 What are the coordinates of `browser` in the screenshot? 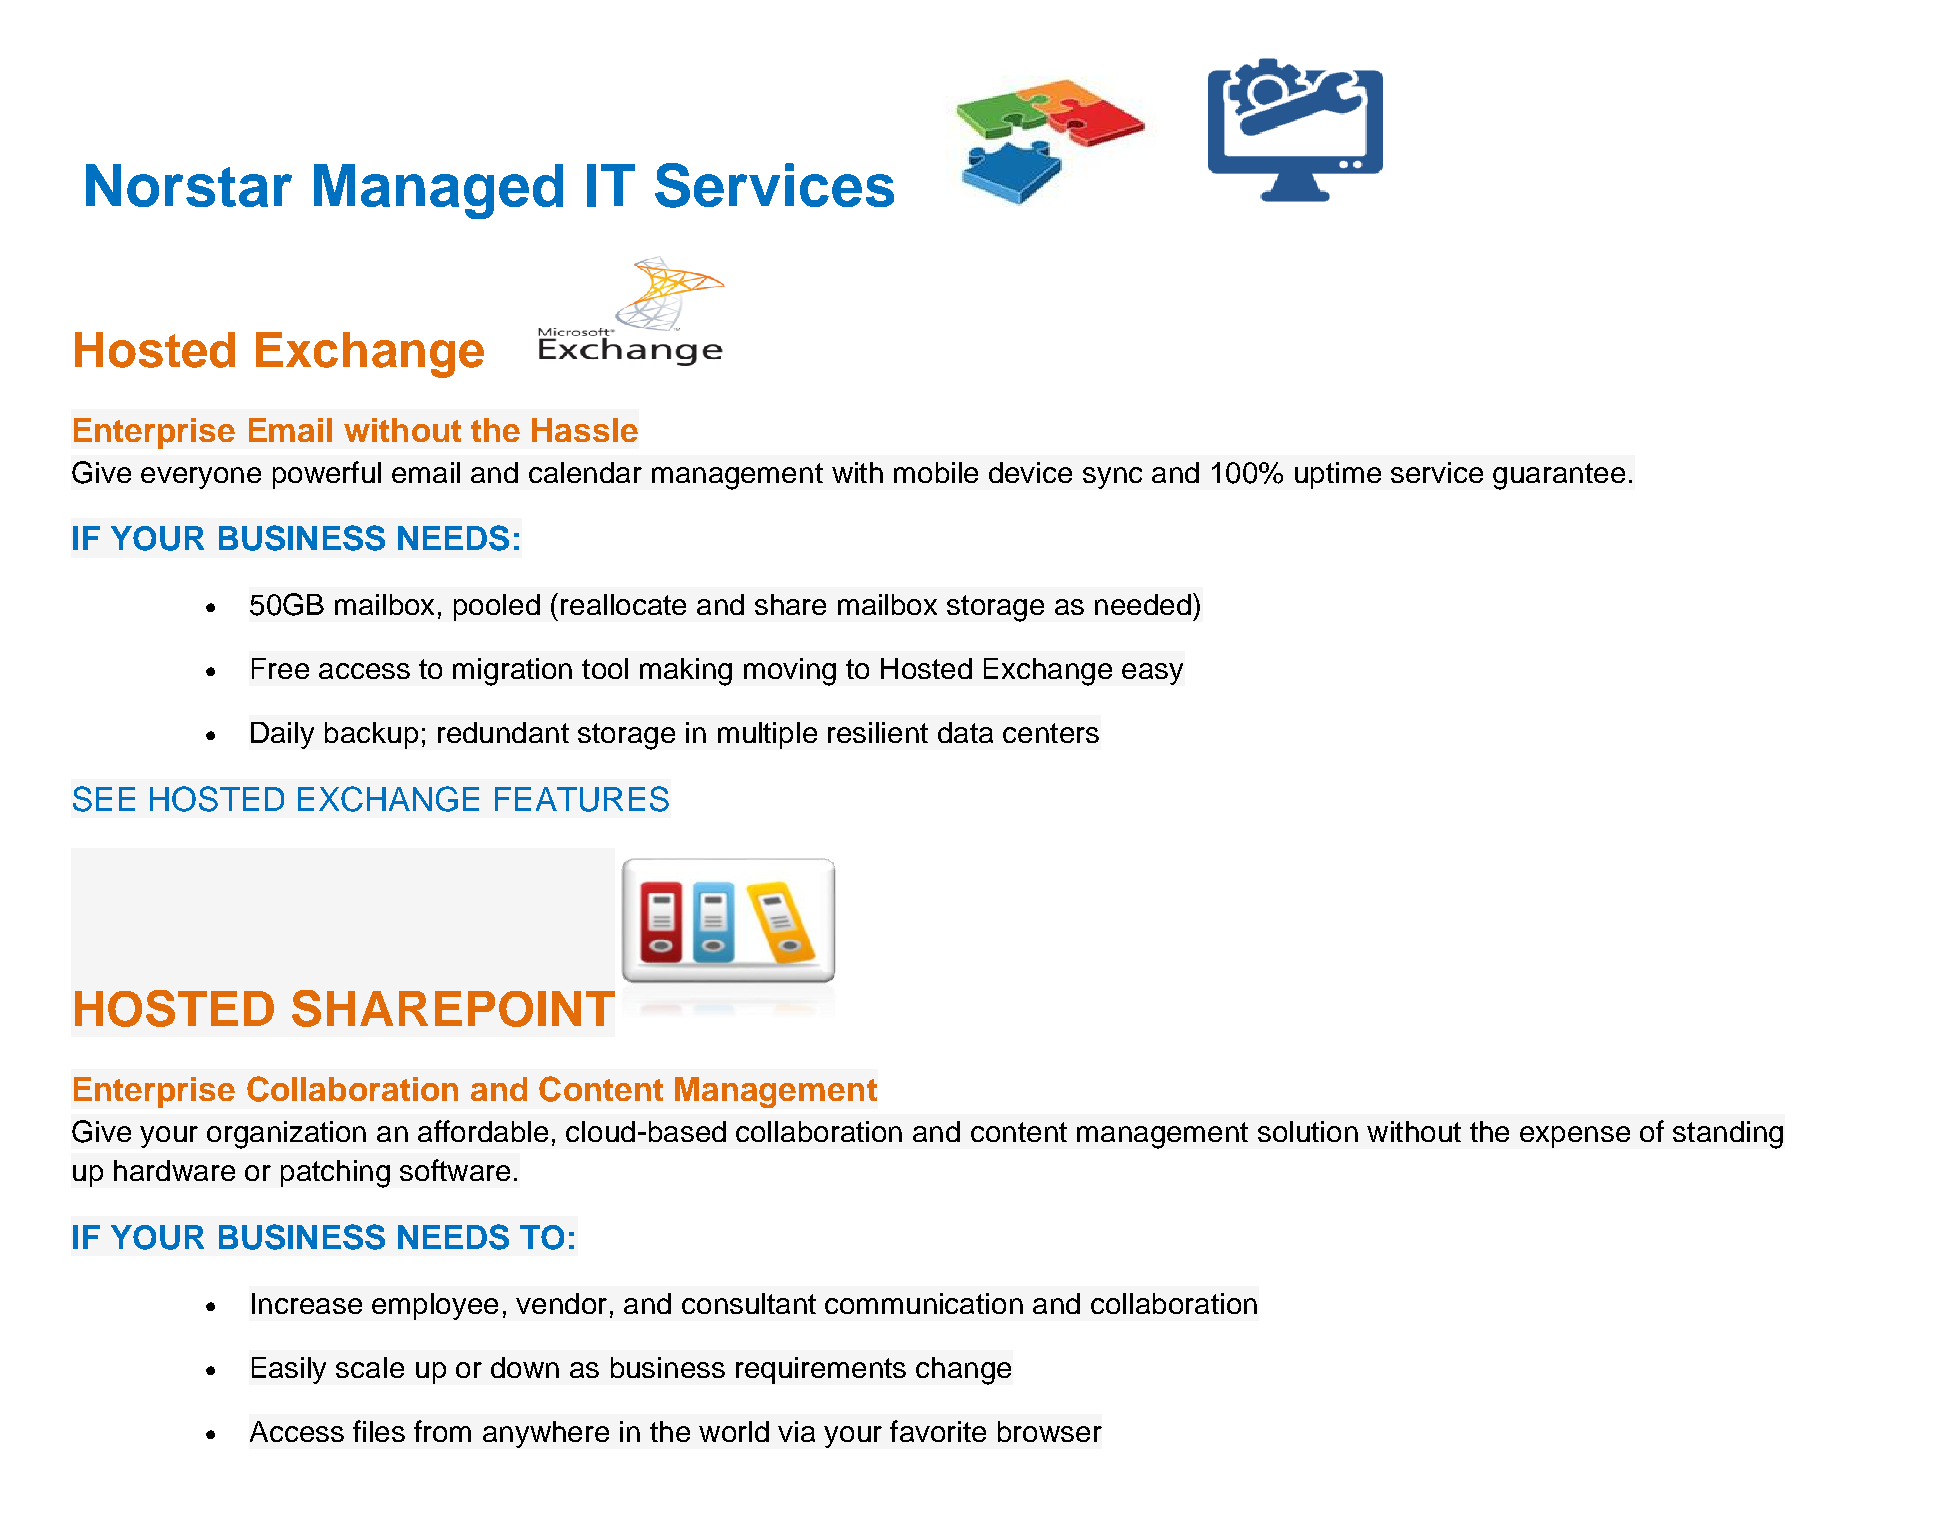 It's located at (1050, 1431).
